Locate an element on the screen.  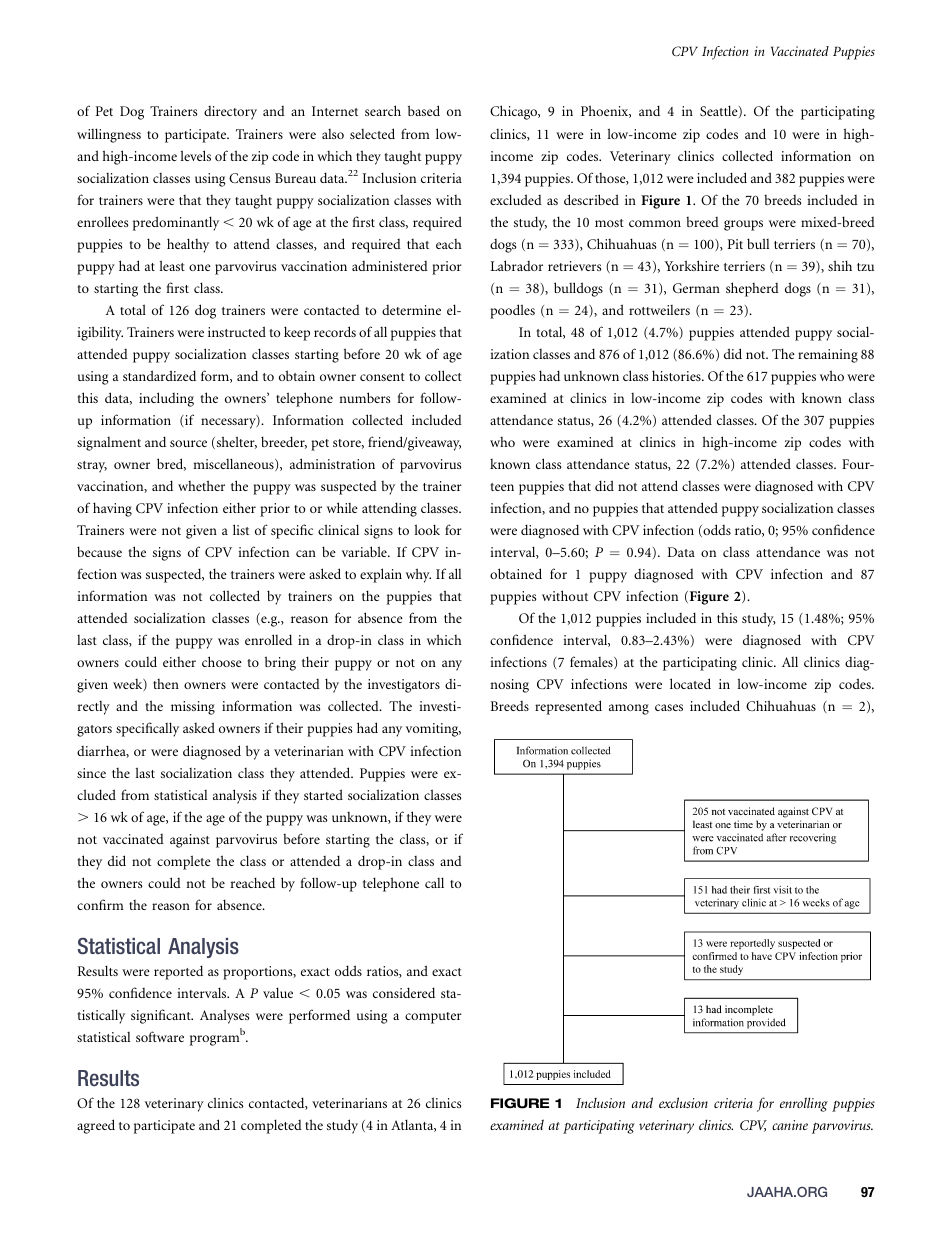
since is located at coordinates (91, 773).
